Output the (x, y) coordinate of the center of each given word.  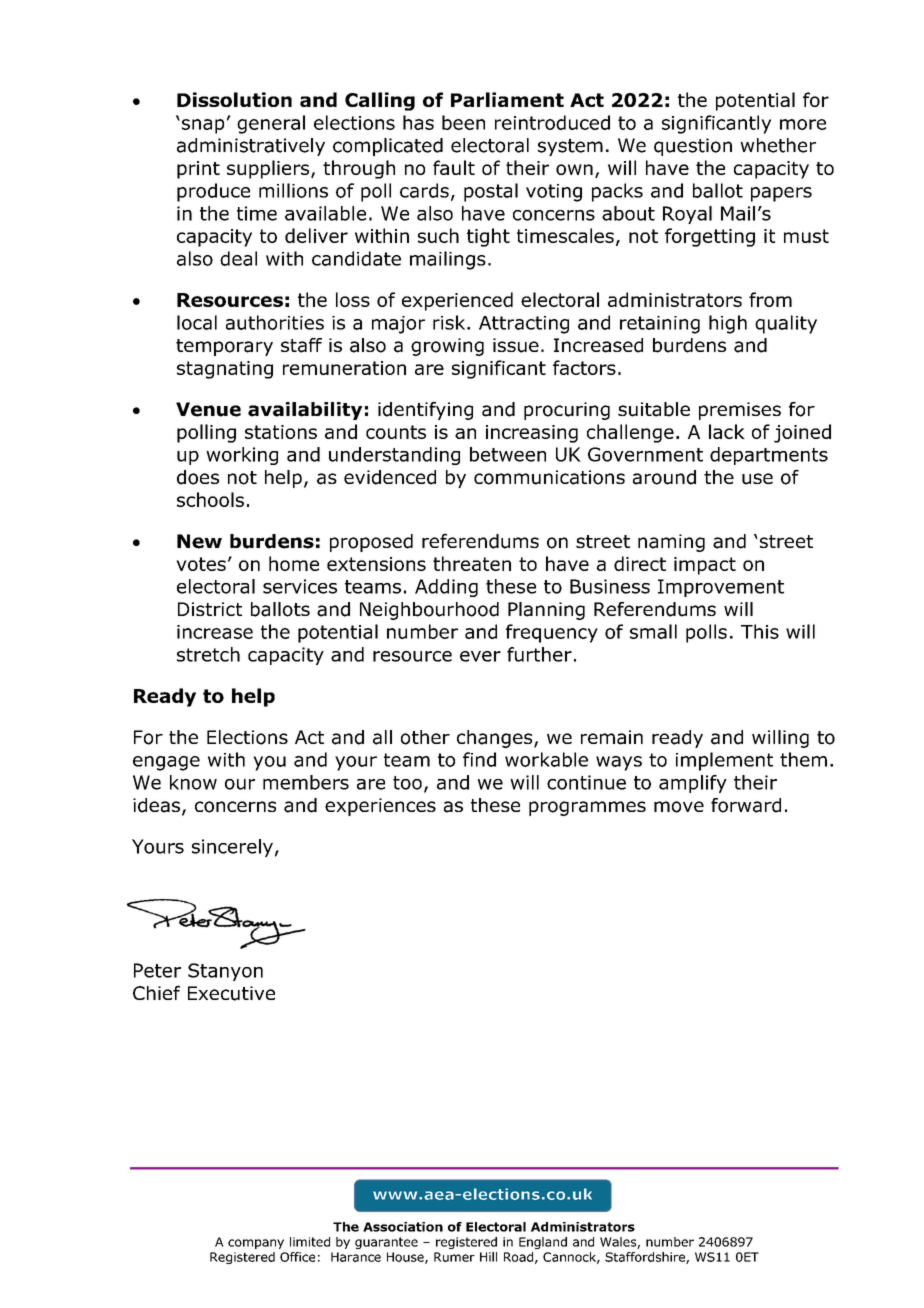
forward (746, 805)
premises (740, 411)
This (760, 631)
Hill (488, 1257)
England (543, 1243)
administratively (251, 147)
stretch (208, 654)
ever (480, 656)
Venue (208, 409)
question (693, 147)
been (463, 122)
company (256, 1244)
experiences (380, 807)
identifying (425, 411)
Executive (231, 993)
